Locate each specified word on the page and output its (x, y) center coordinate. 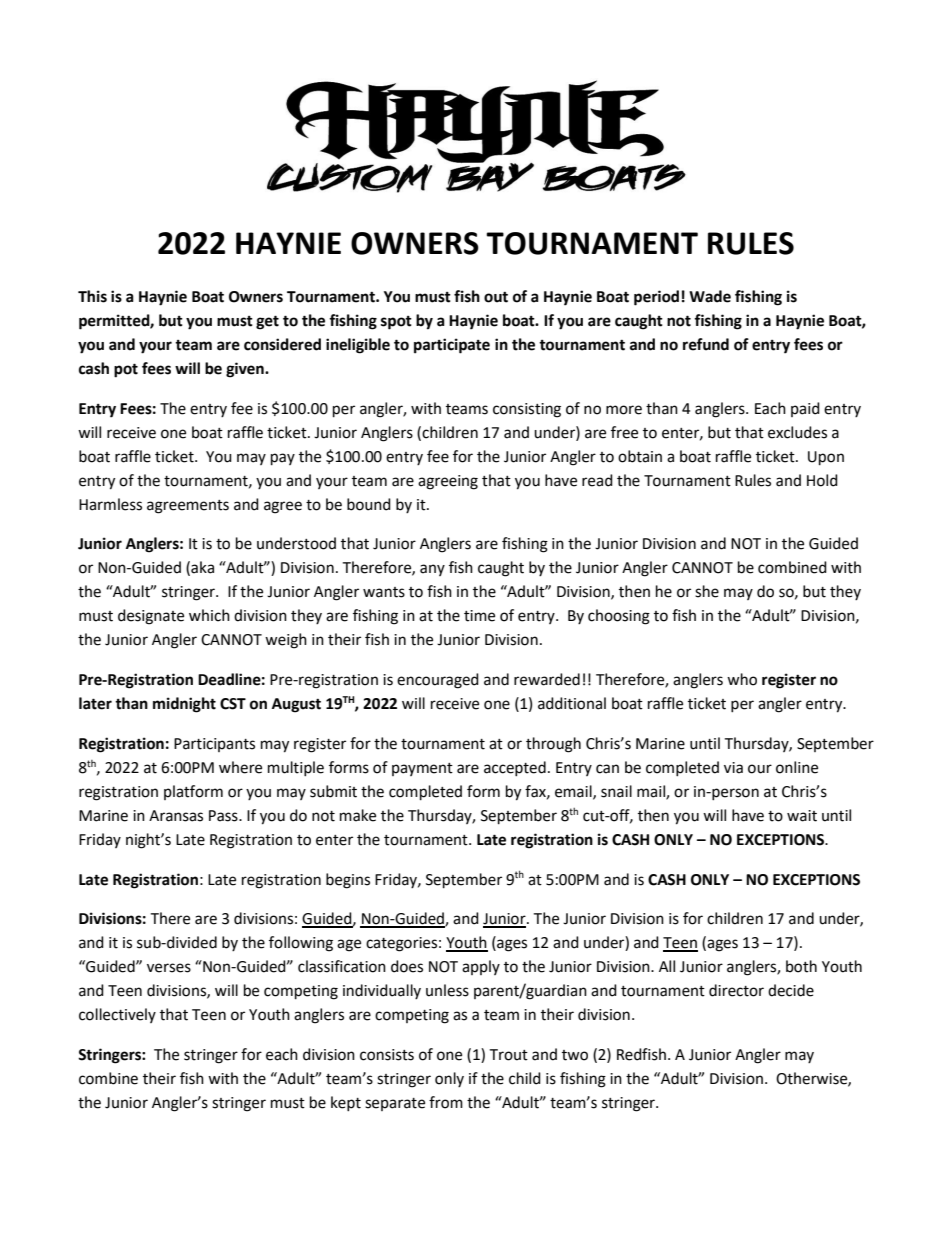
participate (452, 346)
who (742, 679)
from (446, 1102)
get (267, 322)
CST (233, 704)
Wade (710, 296)
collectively (117, 1015)
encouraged (438, 681)
